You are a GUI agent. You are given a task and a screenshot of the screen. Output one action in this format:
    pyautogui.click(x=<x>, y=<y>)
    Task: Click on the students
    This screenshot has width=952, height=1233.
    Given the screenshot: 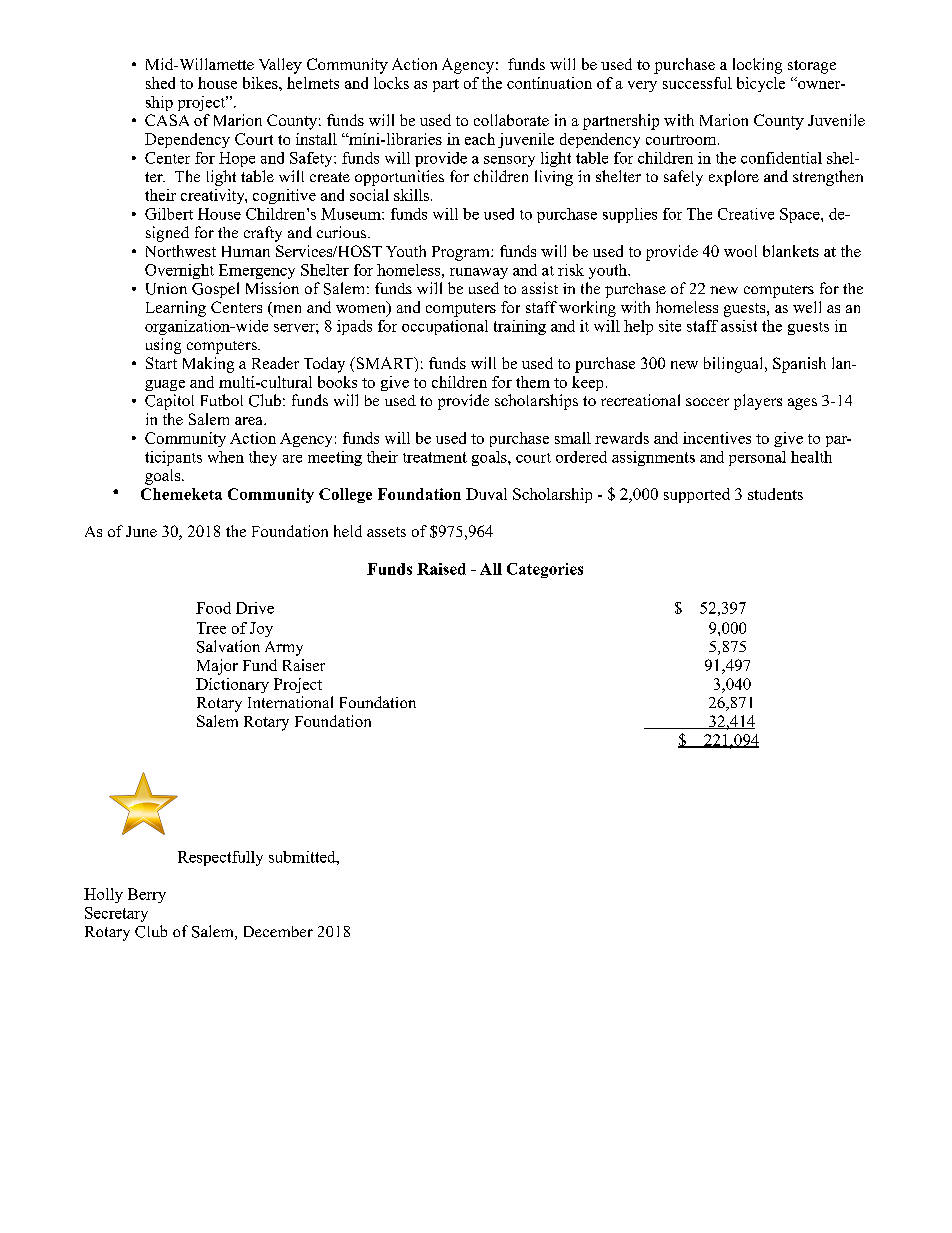 What is the action you would take?
    pyautogui.click(x=775, y=494)
